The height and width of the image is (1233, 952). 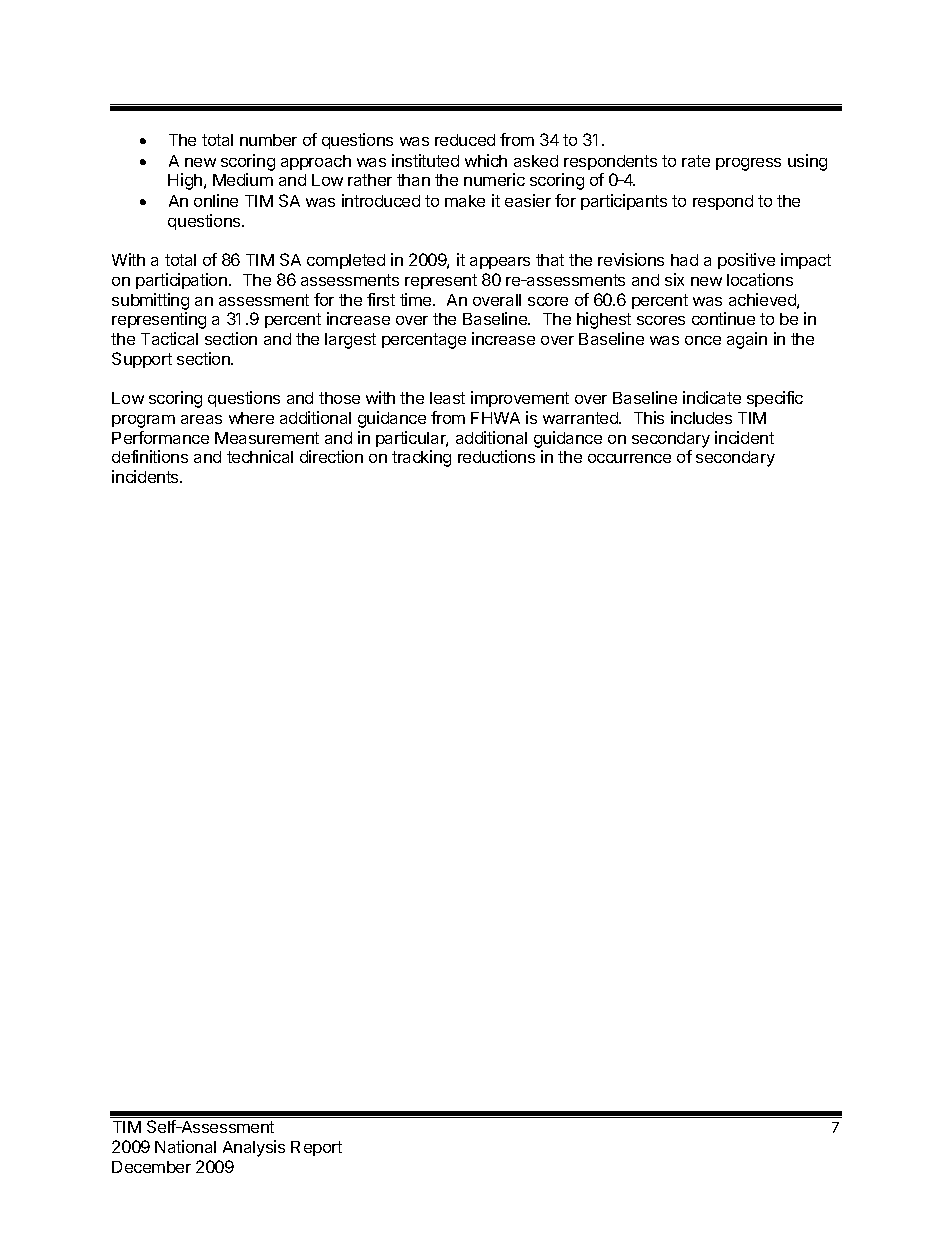 I want to click on Analysis, so click(x=254, y=1148).
